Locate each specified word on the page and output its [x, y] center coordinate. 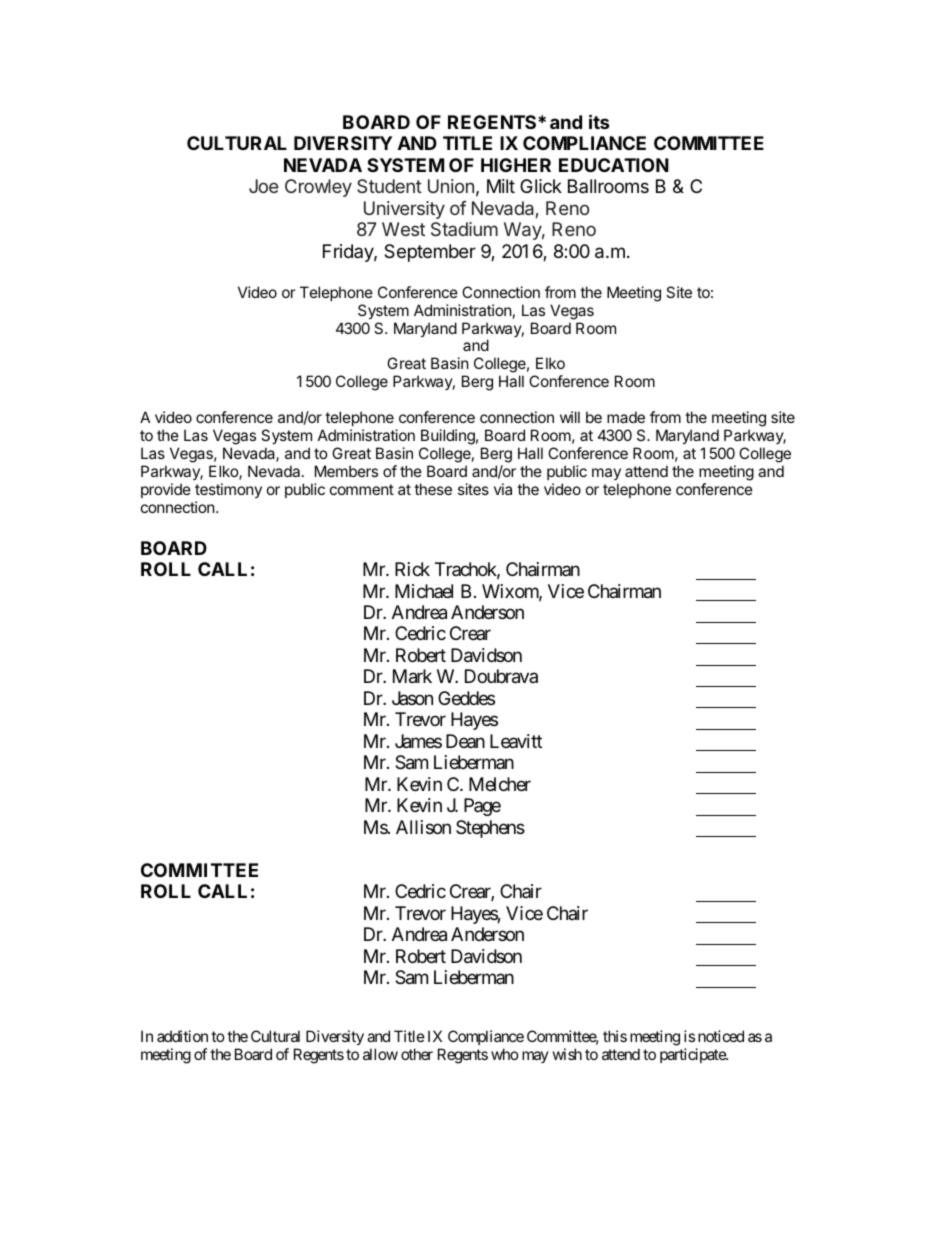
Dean [465, 741]
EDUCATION [614, 165]
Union [451, 186]
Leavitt [516, 741]
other [417, 1054]
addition [182, 1036]
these [433, 489]
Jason [412, 698]
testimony [228, 490]
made [626, 417]
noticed [721, 1036]
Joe [263, 186]
